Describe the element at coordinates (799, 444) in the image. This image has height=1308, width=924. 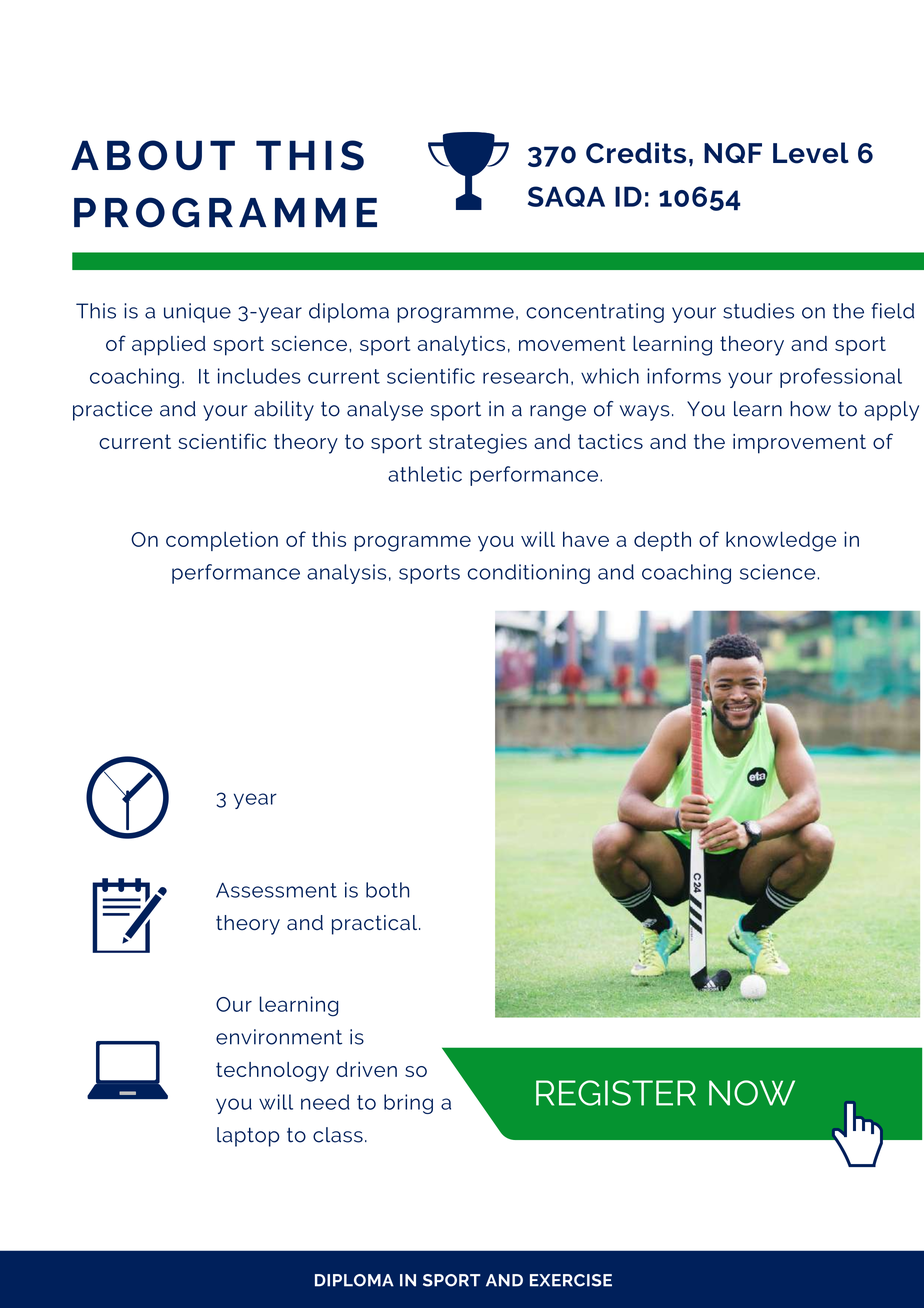
I see `improvement` at that location.
